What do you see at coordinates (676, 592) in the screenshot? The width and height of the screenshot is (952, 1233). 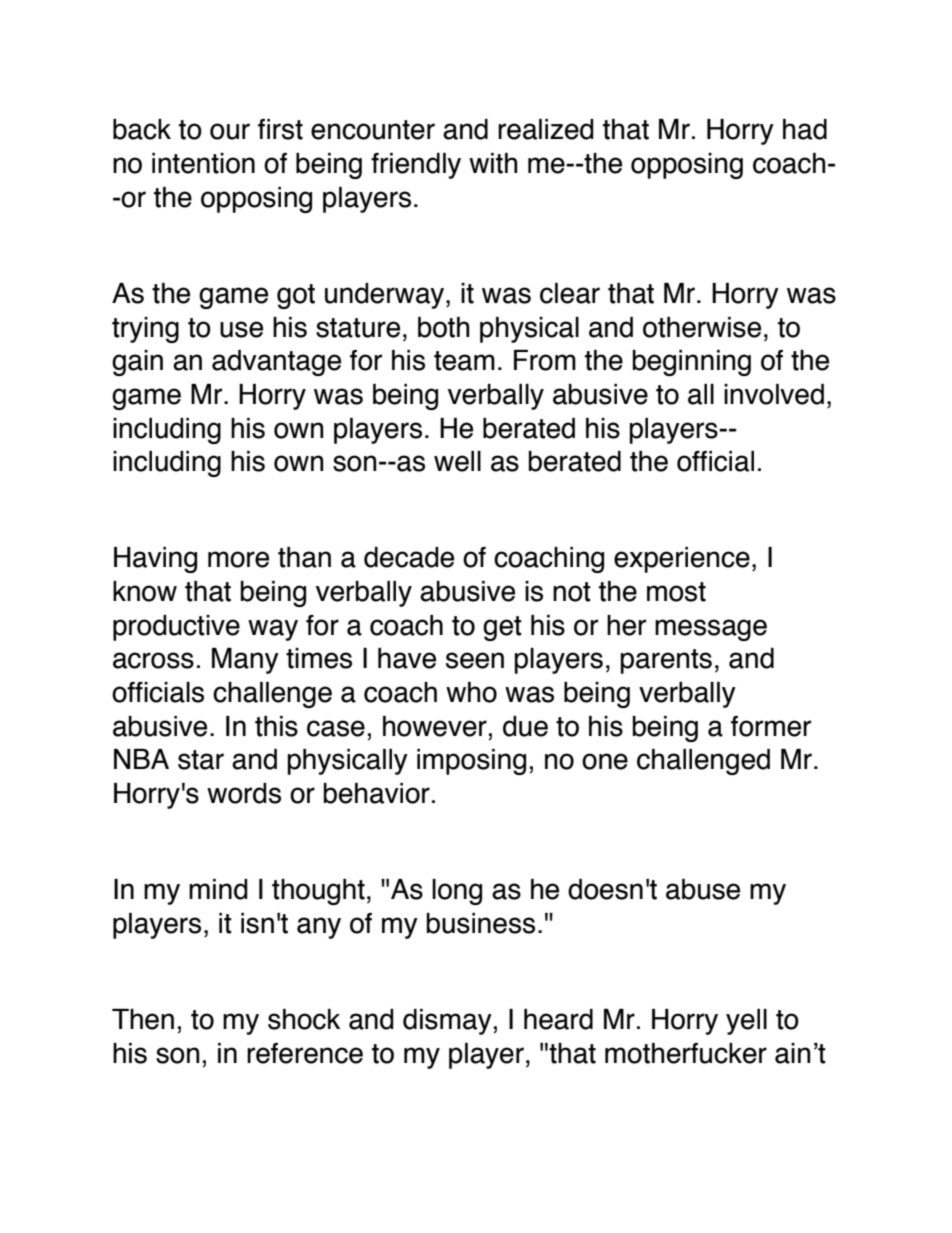 I see `most` at bounding box center [676, 592].
